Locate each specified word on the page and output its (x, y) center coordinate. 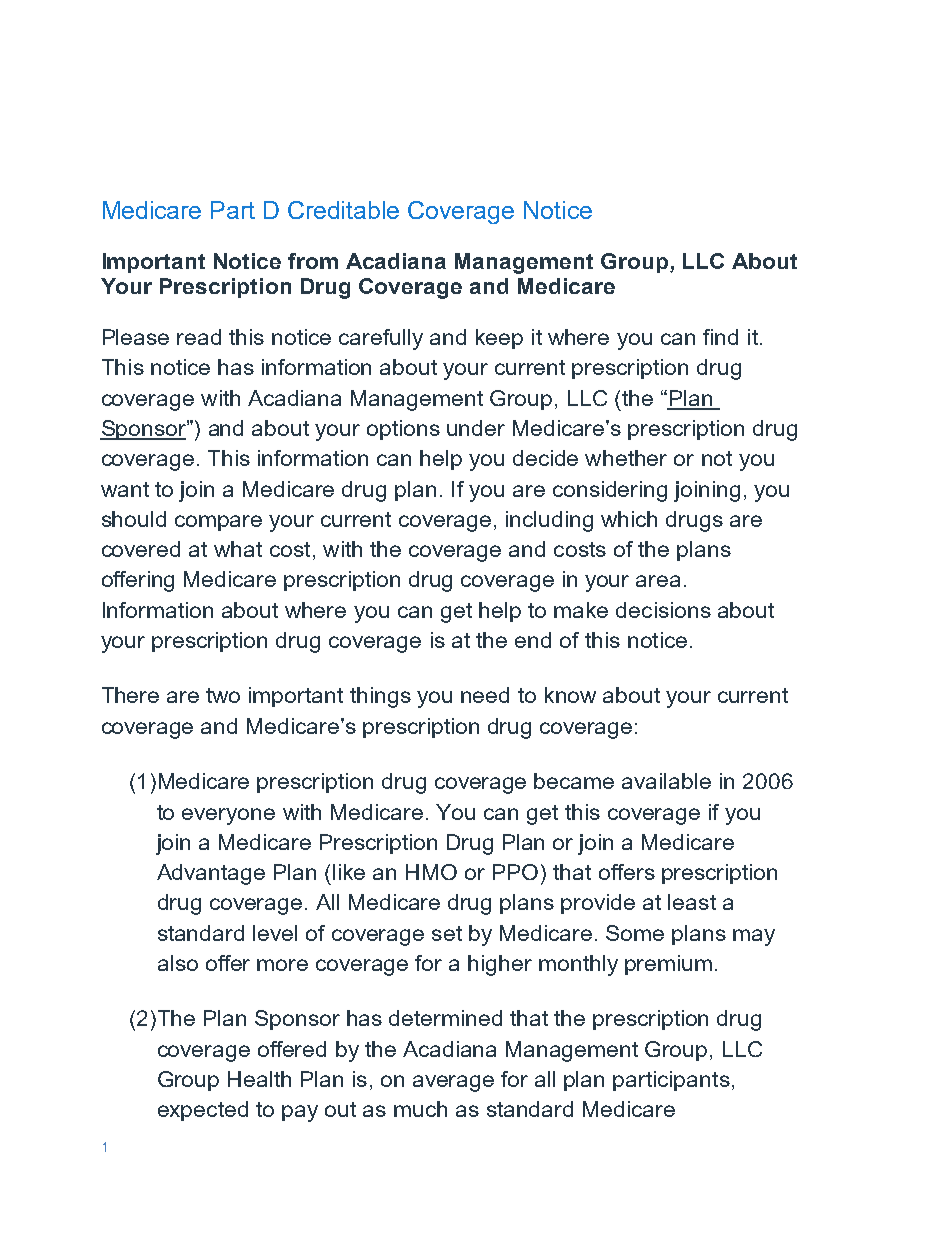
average (453, 1083)
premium (668, 965)
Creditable (343, 210)
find (720, 337)
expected (203, 1111)
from (313, 261)
